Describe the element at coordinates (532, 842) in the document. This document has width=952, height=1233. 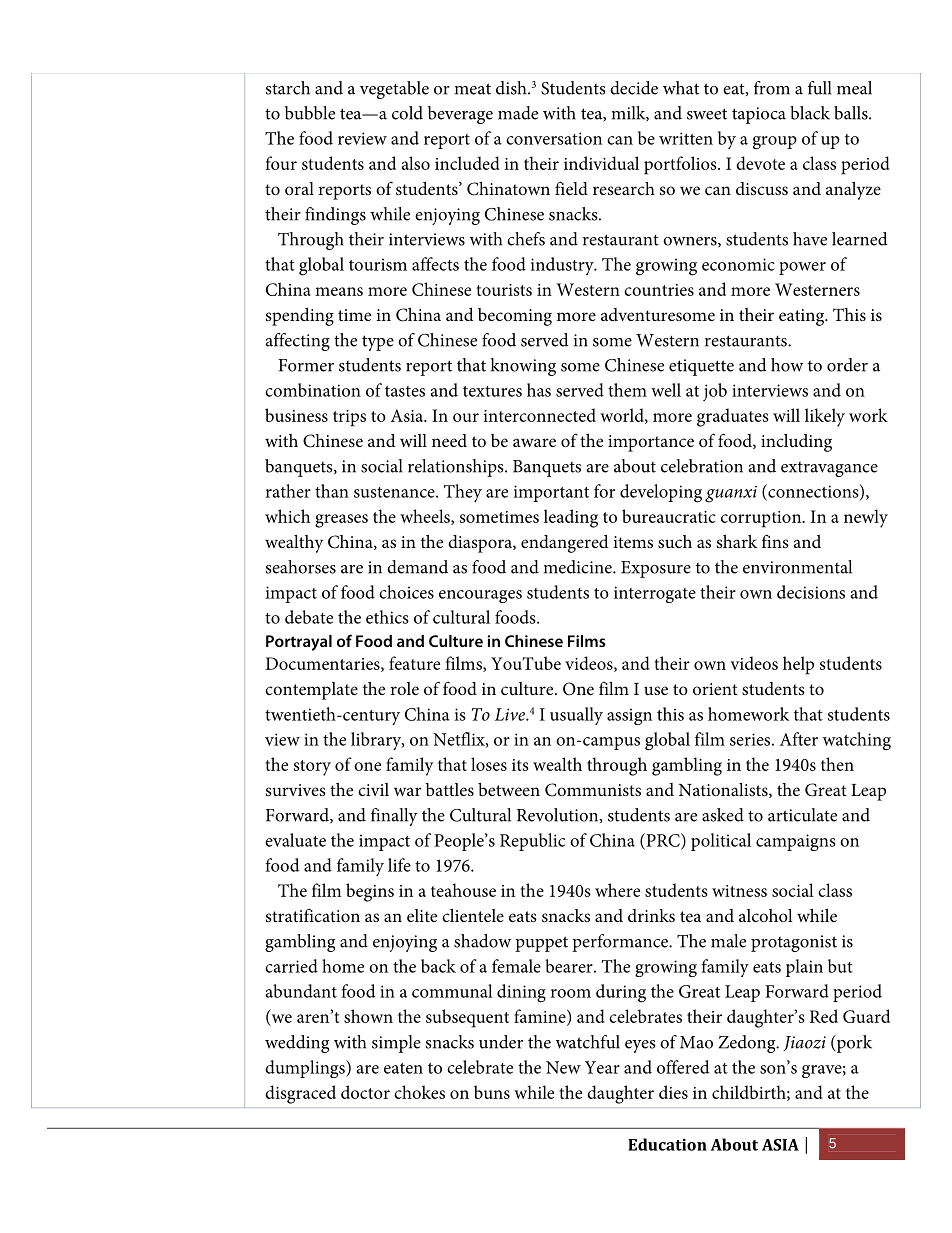
I see `Republic` at that location.
